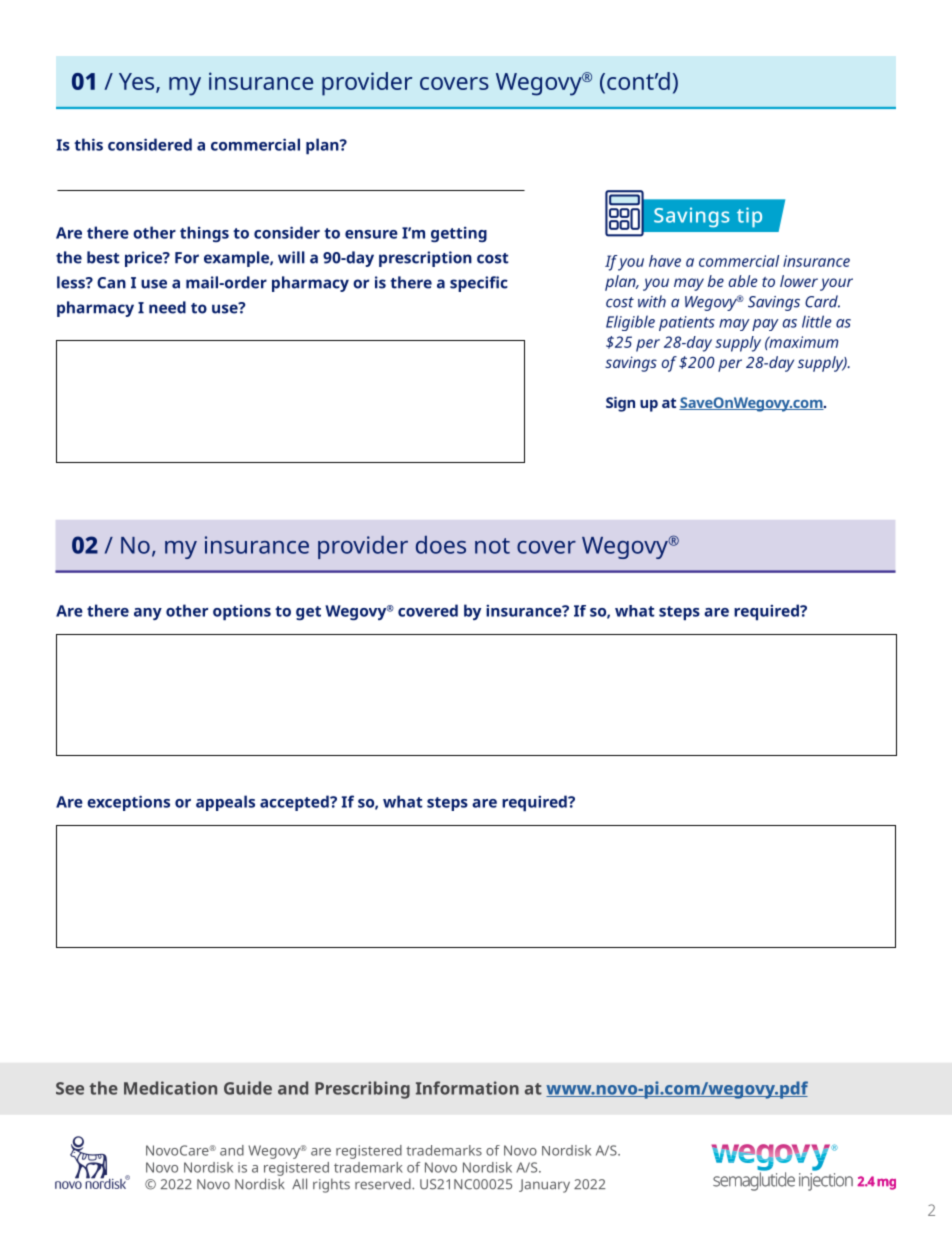 This screenshot has width=952, height=1233. I want to click on not, so click(492, 546).
